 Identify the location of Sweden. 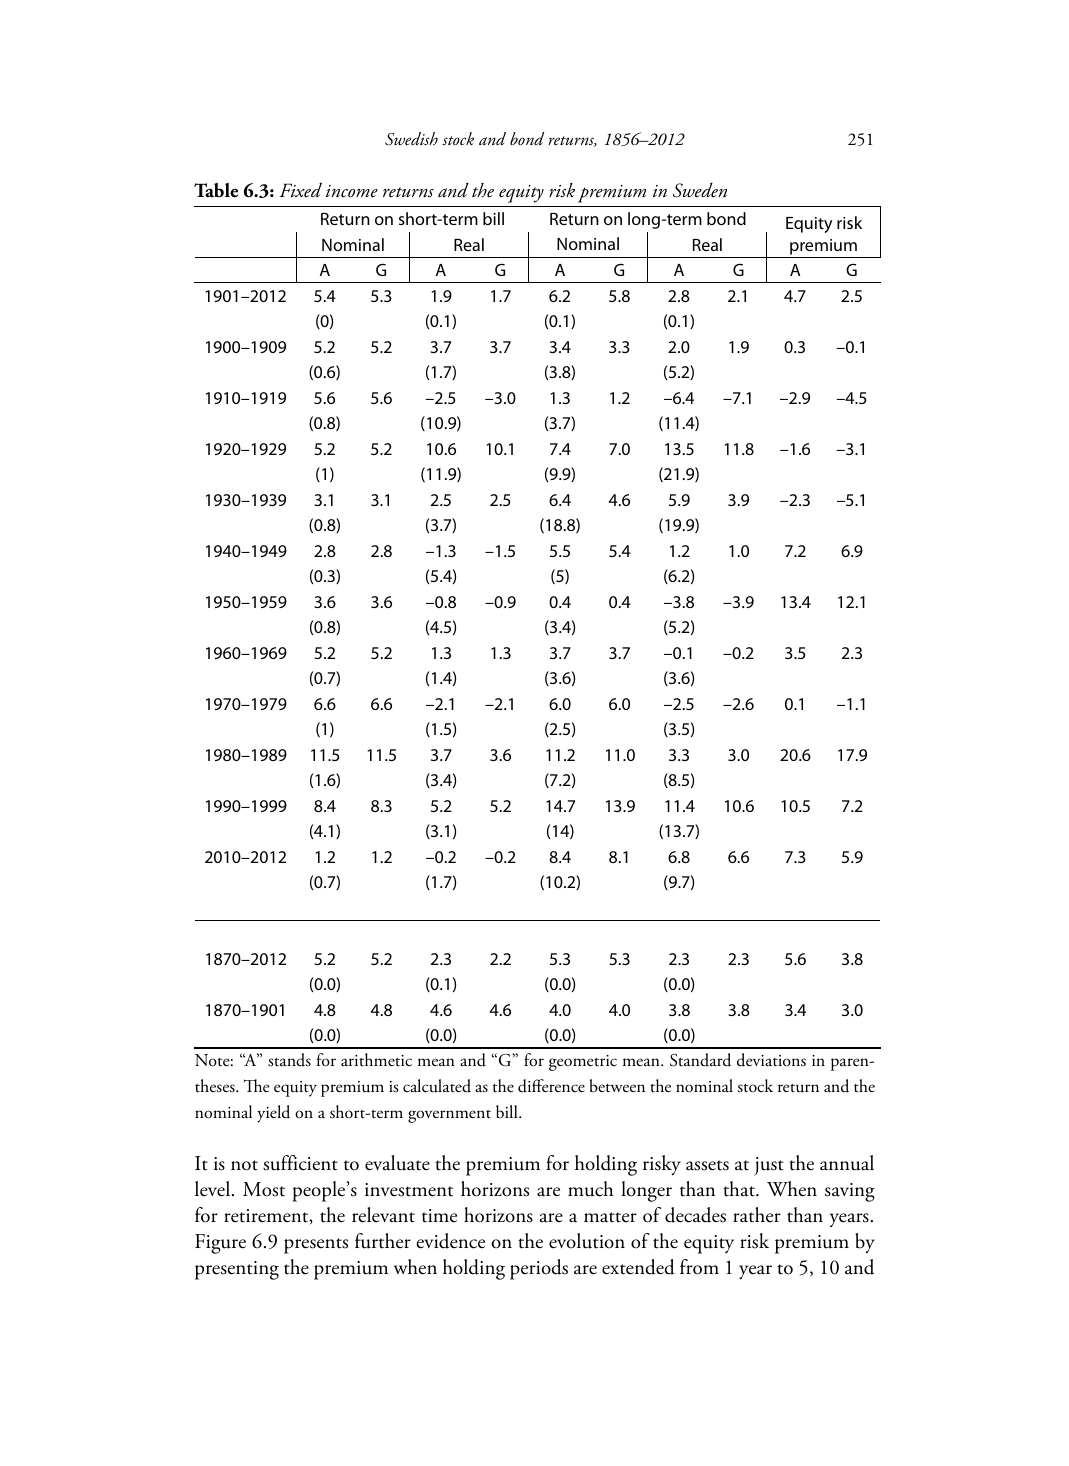
(700, 190).
